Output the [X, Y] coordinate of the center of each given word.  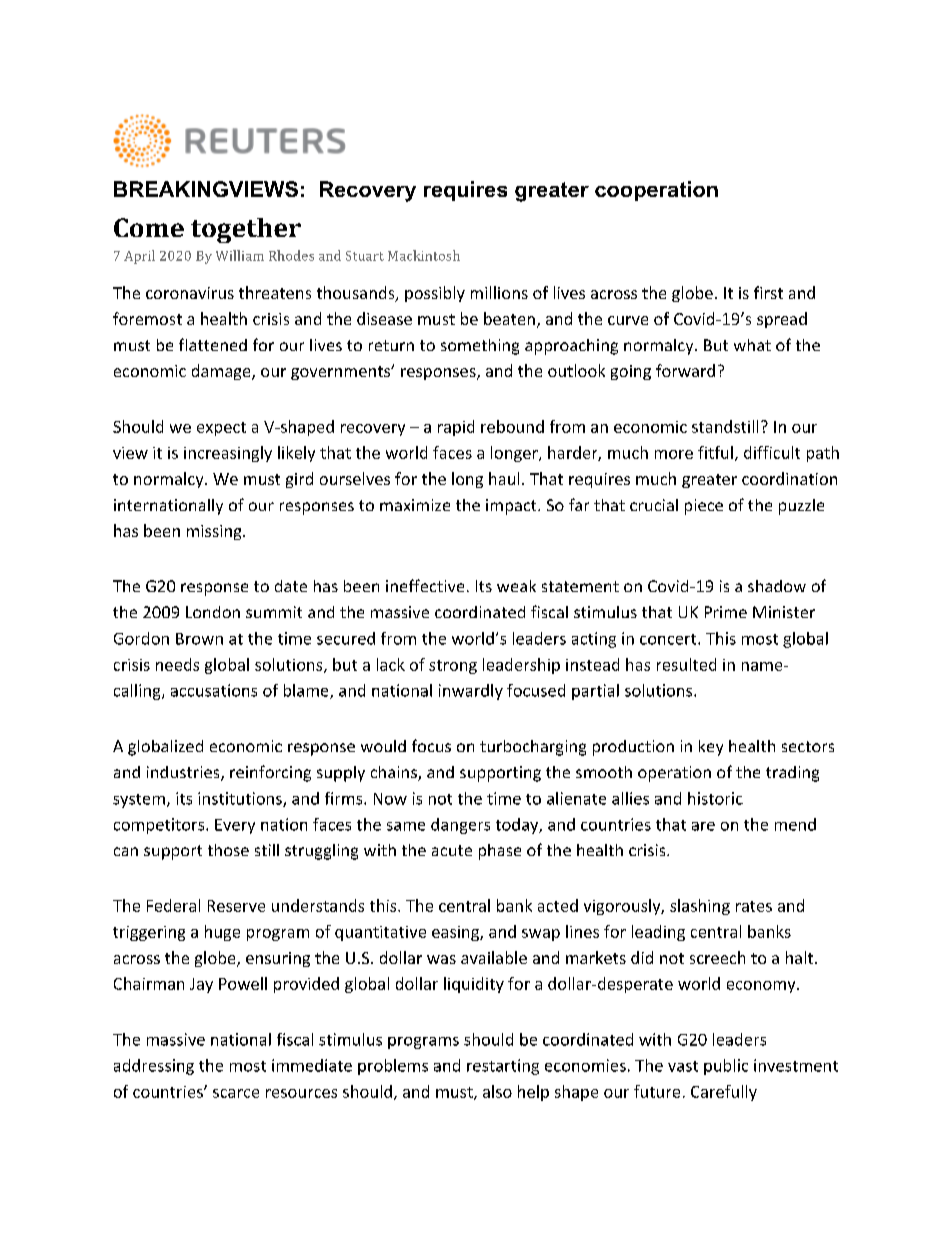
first [768, 292]
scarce [236, 1093]
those [228, 850]
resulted [686, 664]
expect [221, 429]
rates [754, 906]
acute [452, 850]
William [240, 255]
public [726, 1067]
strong [453, 667]
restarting [503, 1067]
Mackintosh [424, 255]
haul [504, 478]
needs [177, 664]
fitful [715, 452]
